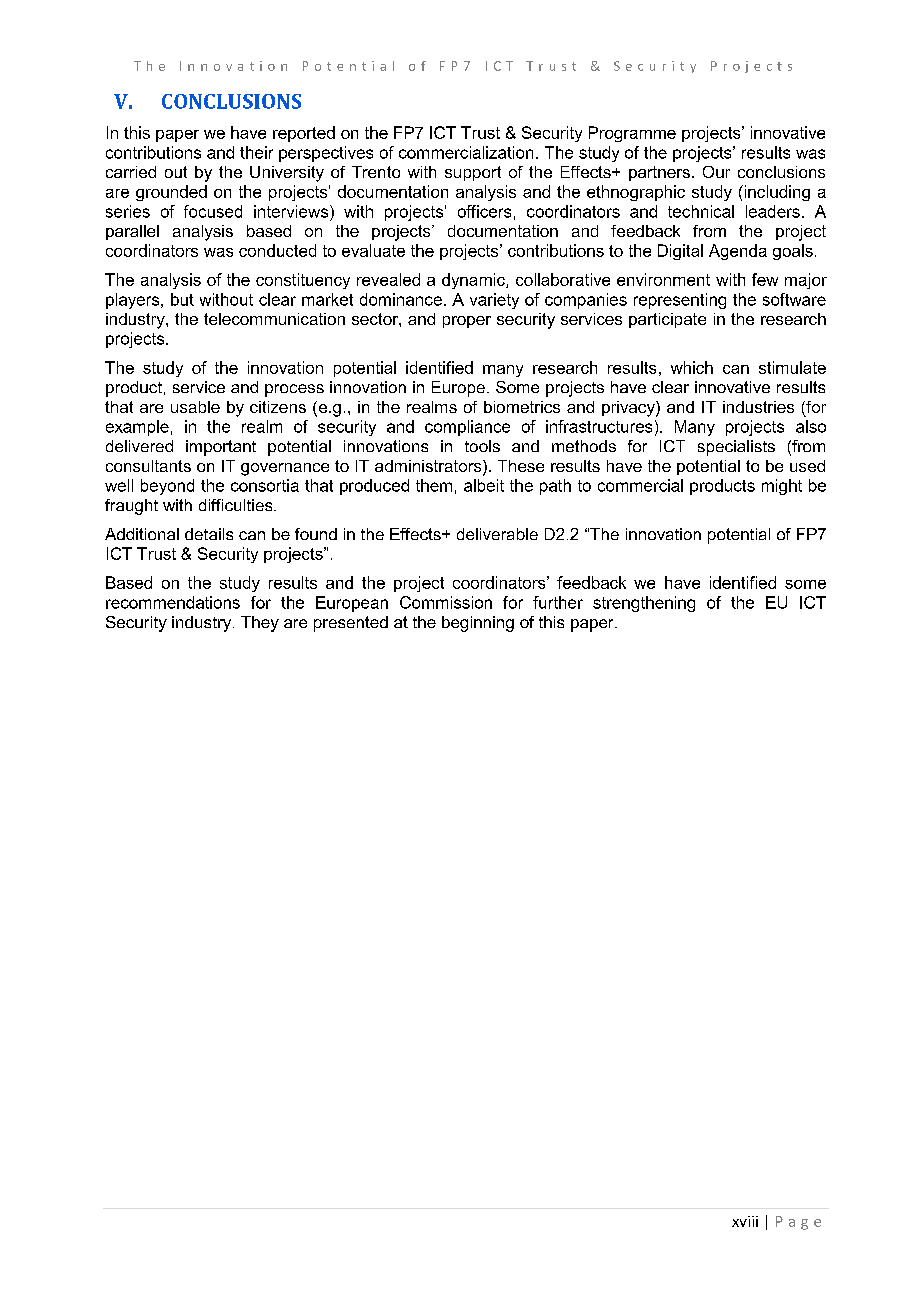 The image size is (924, 1308). Describe the element at coordinates (467, 428) in the screenshot. I see `compliance` at that location.
